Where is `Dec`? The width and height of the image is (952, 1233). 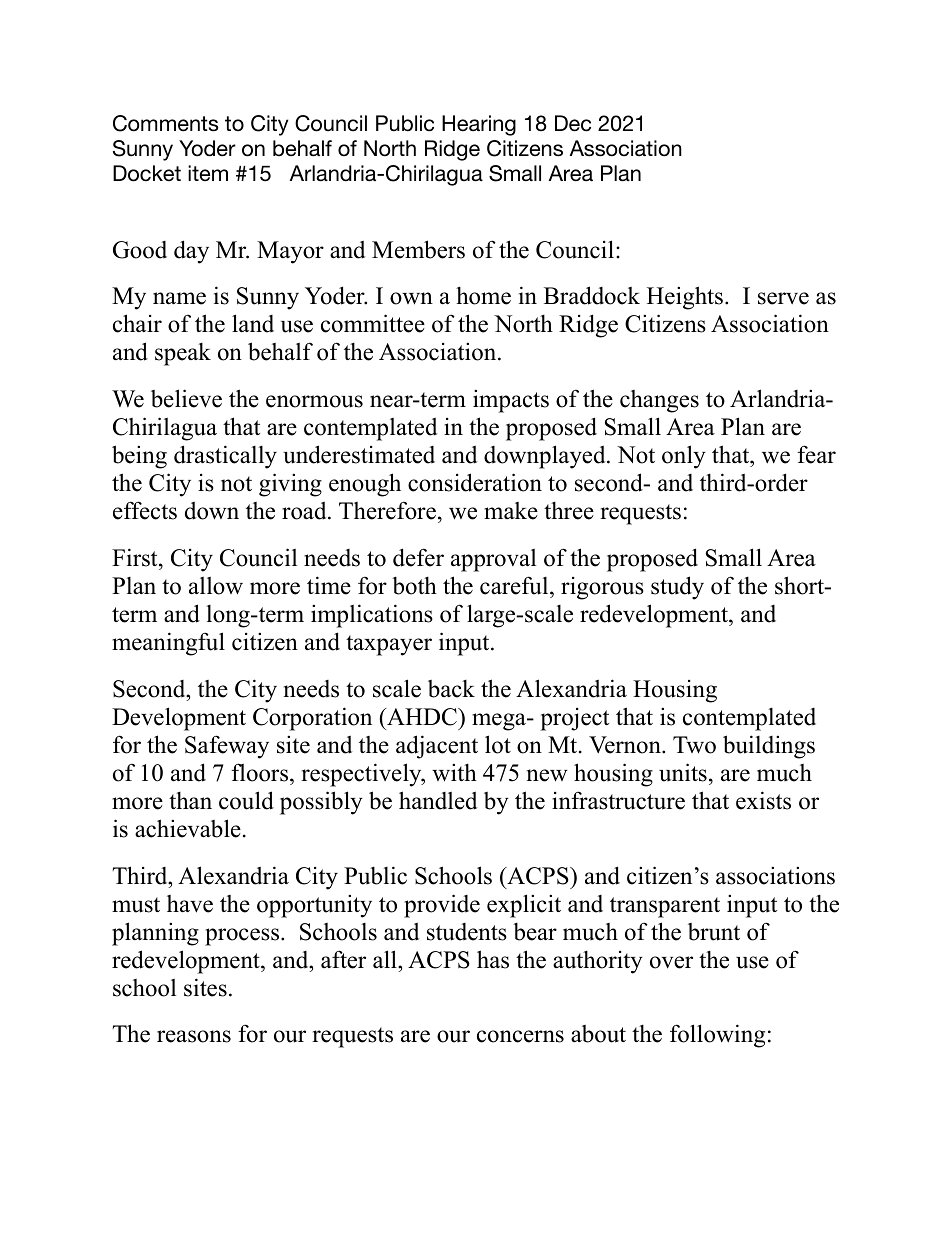
Dec is located at coordinates (573, 123).
